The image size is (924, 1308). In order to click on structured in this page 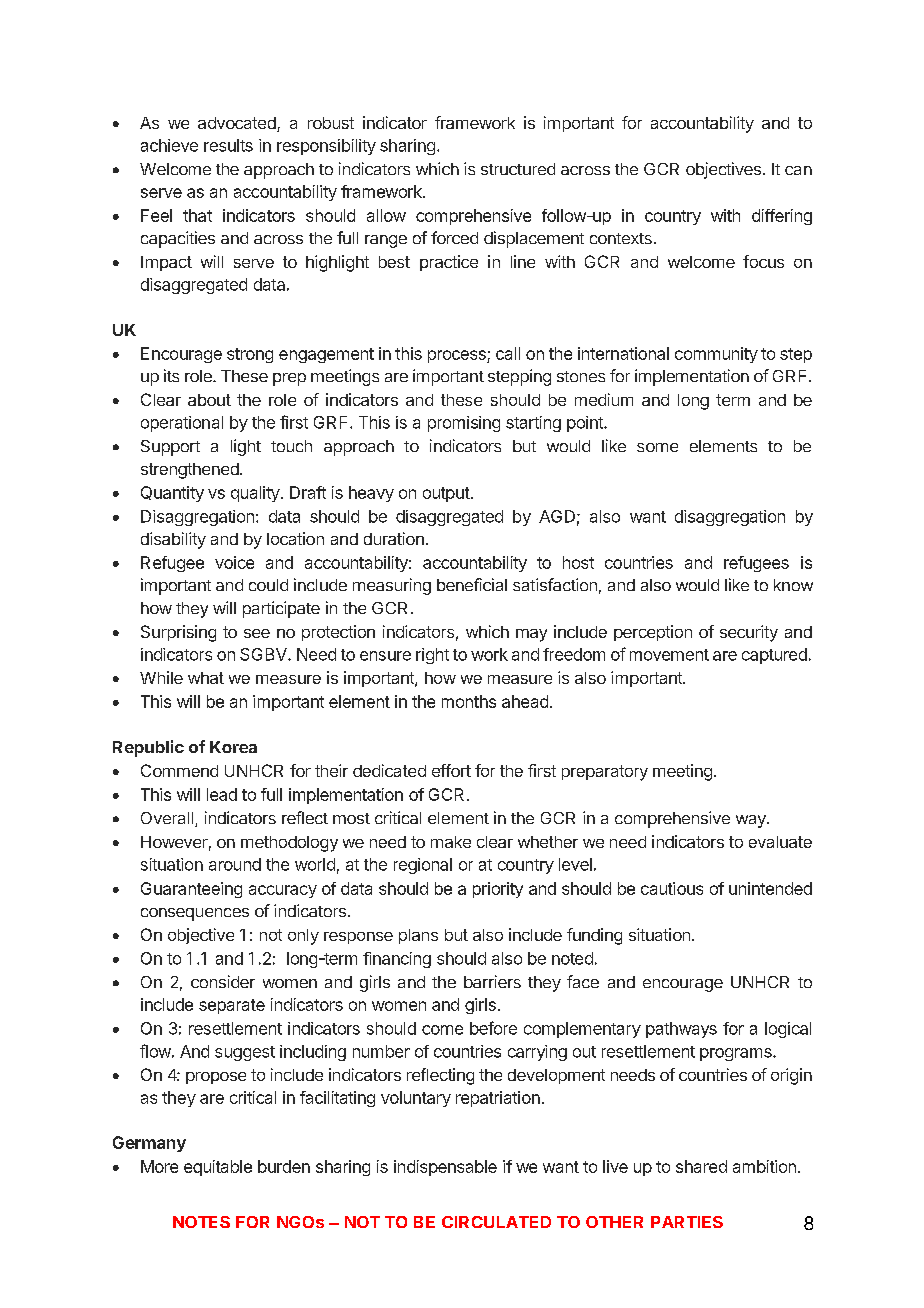, I will do `click(518, 169)`.
